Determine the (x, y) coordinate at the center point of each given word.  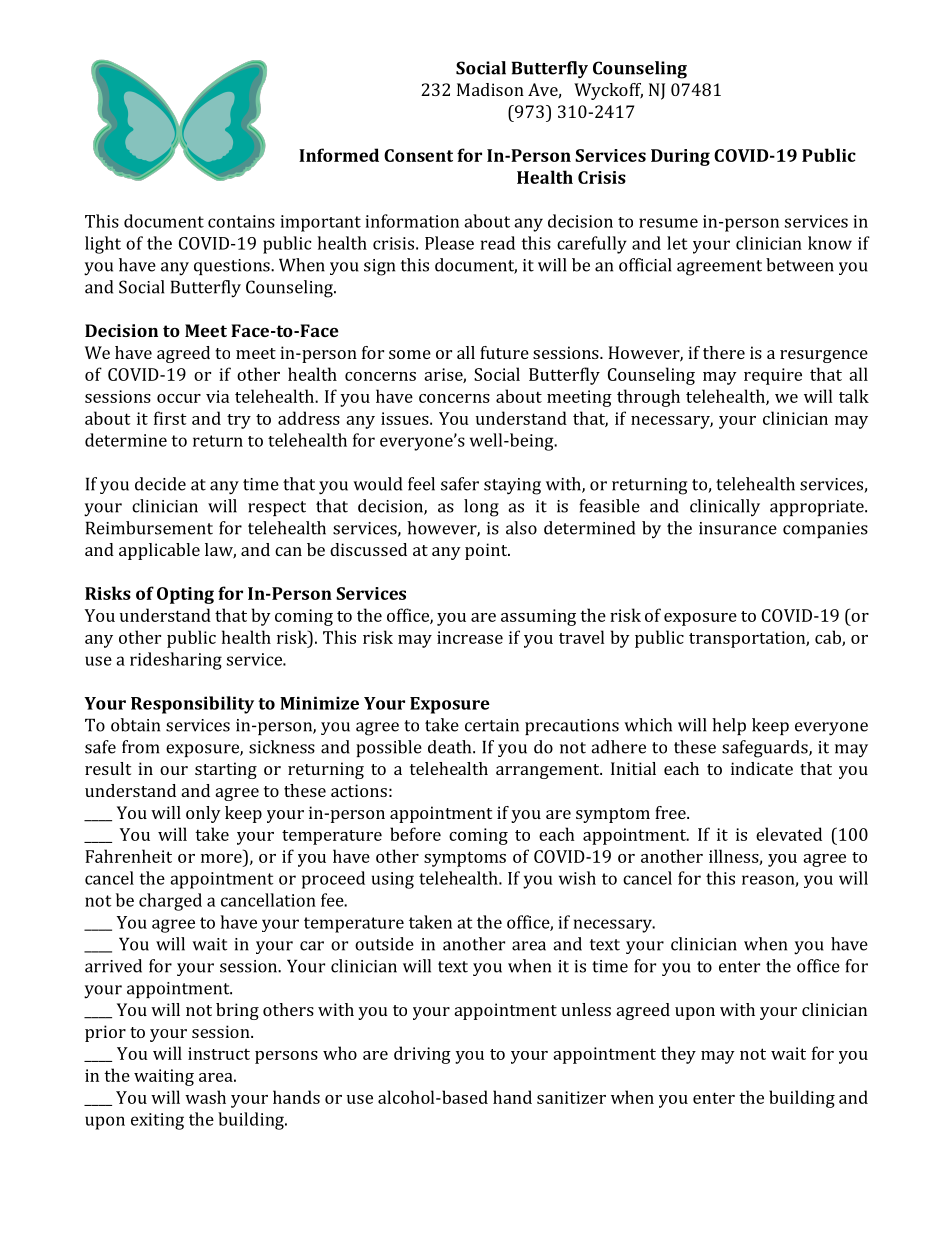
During (680, 157)
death (451, 747)
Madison (490, 89)
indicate (762, 768)
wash (205, 1097)
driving (422, 1055)
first (170, 418)
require (773, 376)
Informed (339, 155)
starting (226, 770)
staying (512, 486)
